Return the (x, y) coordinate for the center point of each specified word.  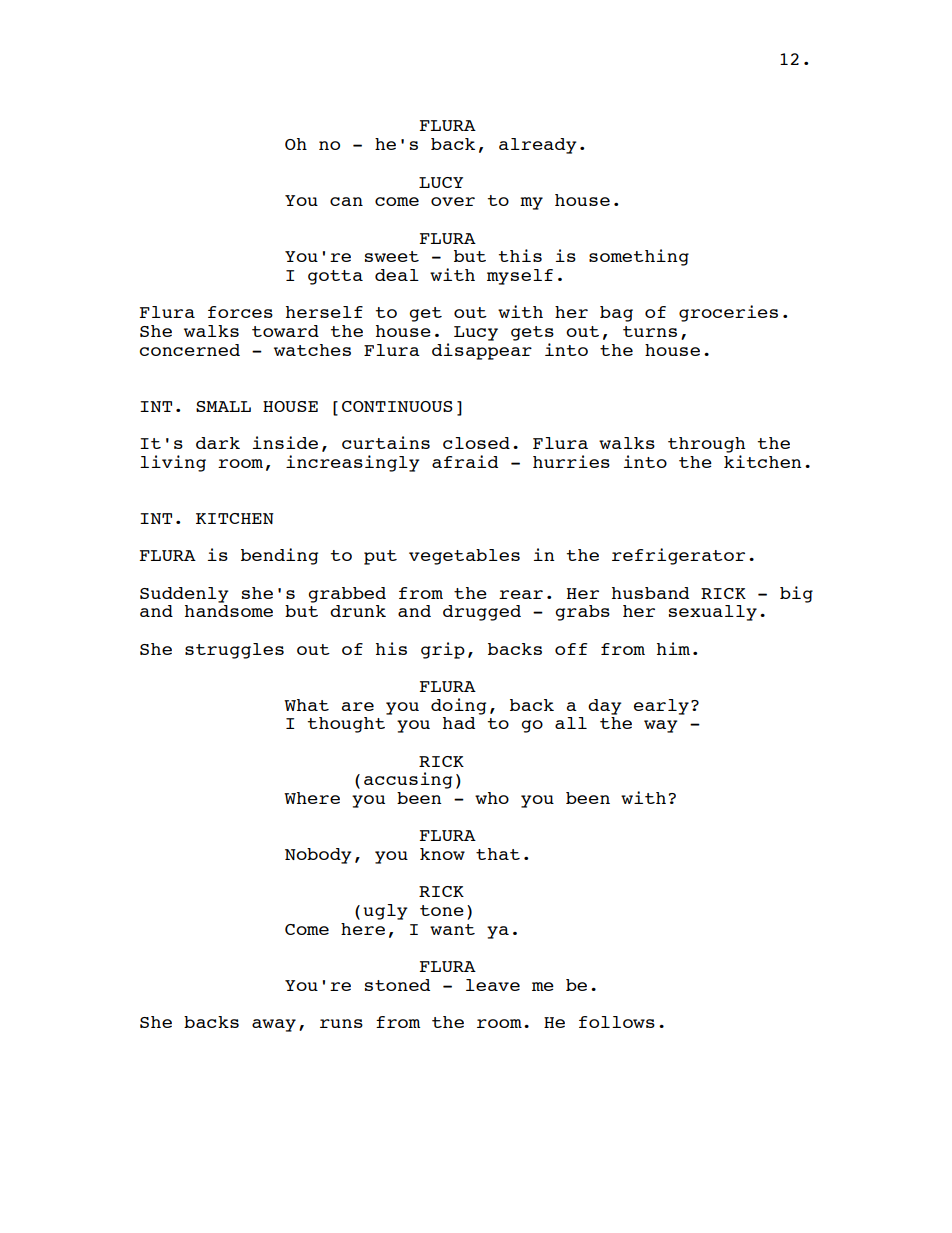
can (346, 201)
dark (218, 443)
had (459, 723)
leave (493, 985)
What (306, 705)
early (661, 707)
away (274, 1025)
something (639, 257)
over (453, 201)
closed (476, 443)
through (706, 445)
